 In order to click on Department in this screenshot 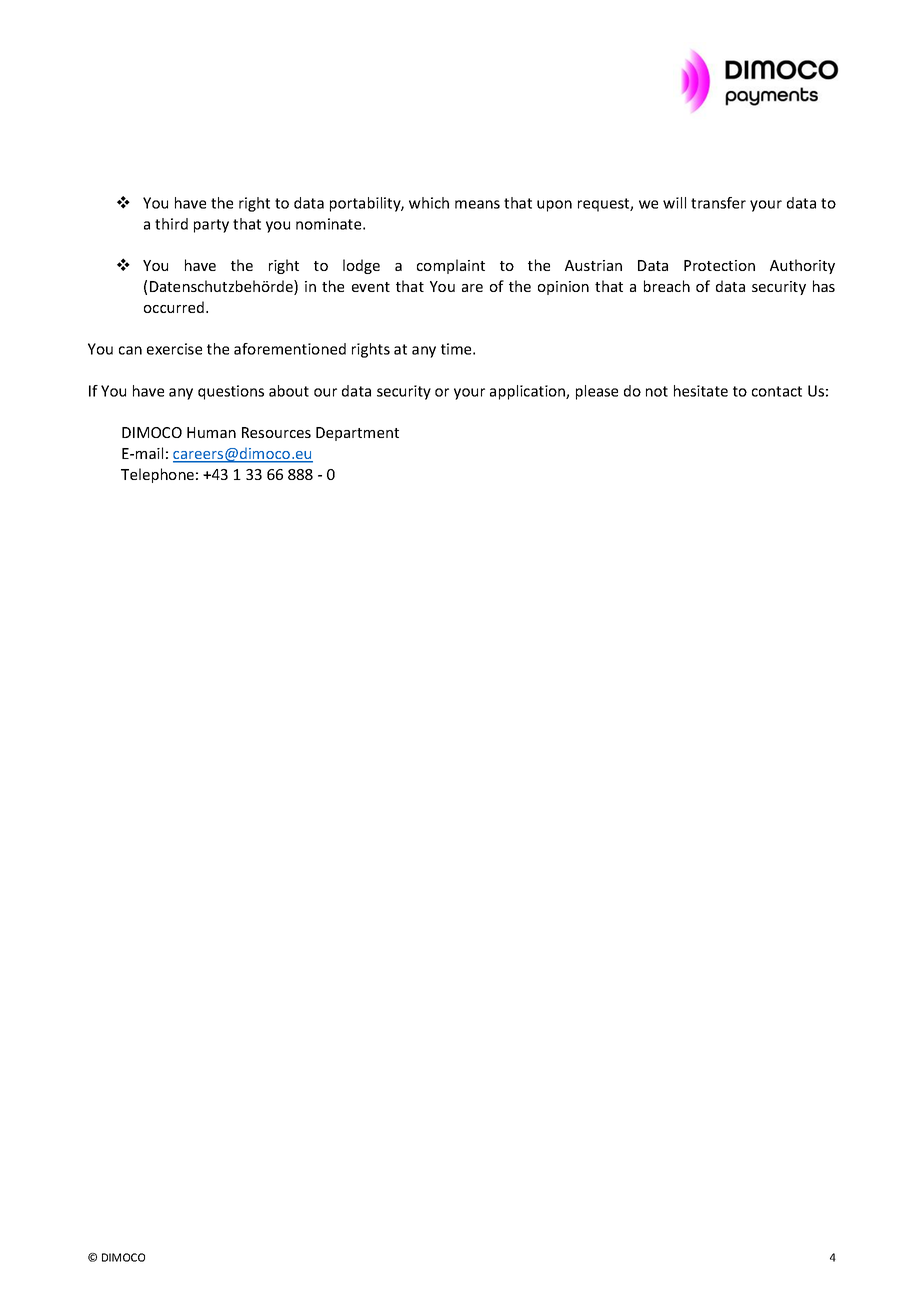, I will do `click(357, 434)`.
